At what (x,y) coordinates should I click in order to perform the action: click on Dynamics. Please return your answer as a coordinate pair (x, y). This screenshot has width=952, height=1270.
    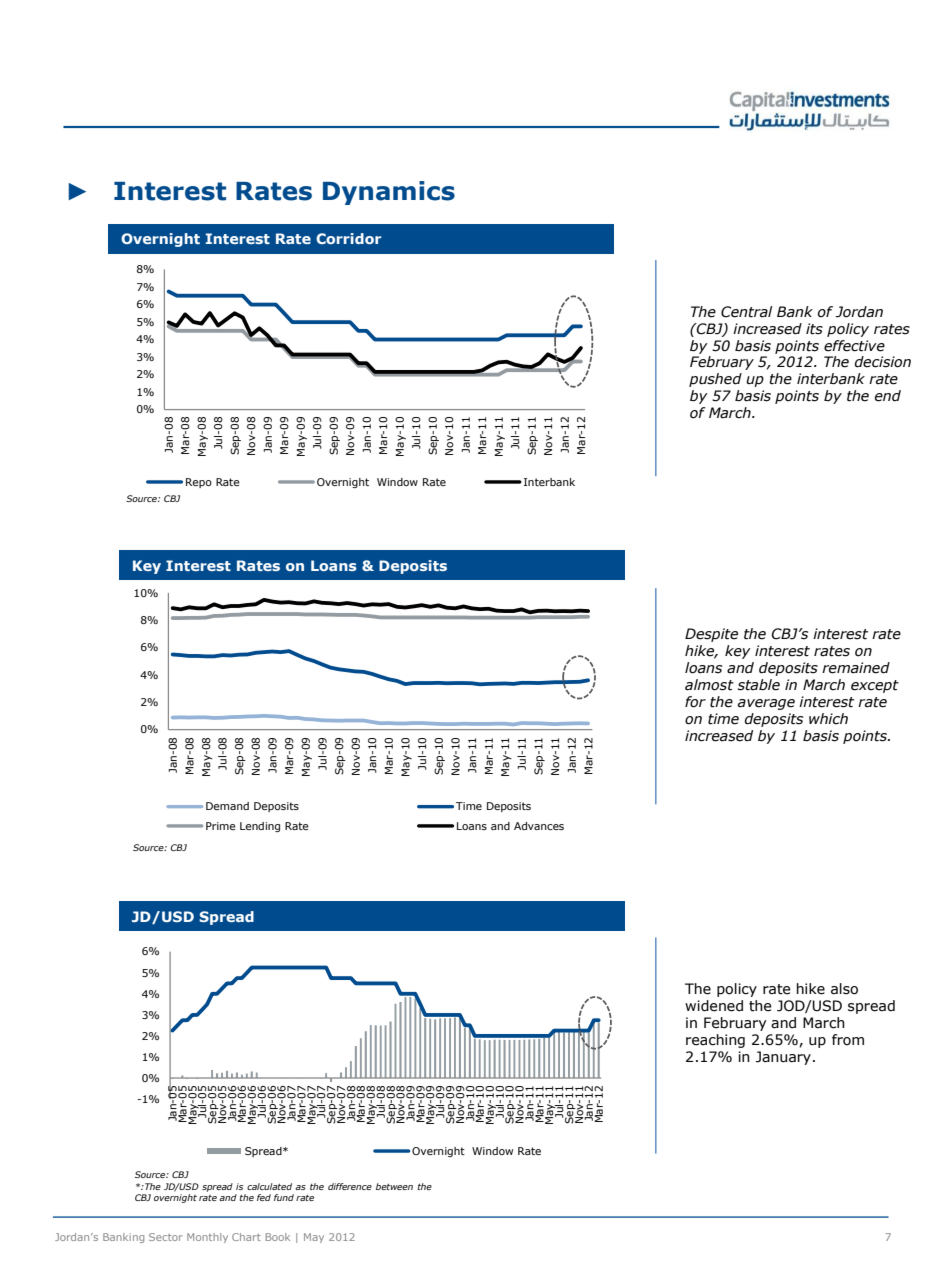
    Looking at the image, I should click on (389, 193).
